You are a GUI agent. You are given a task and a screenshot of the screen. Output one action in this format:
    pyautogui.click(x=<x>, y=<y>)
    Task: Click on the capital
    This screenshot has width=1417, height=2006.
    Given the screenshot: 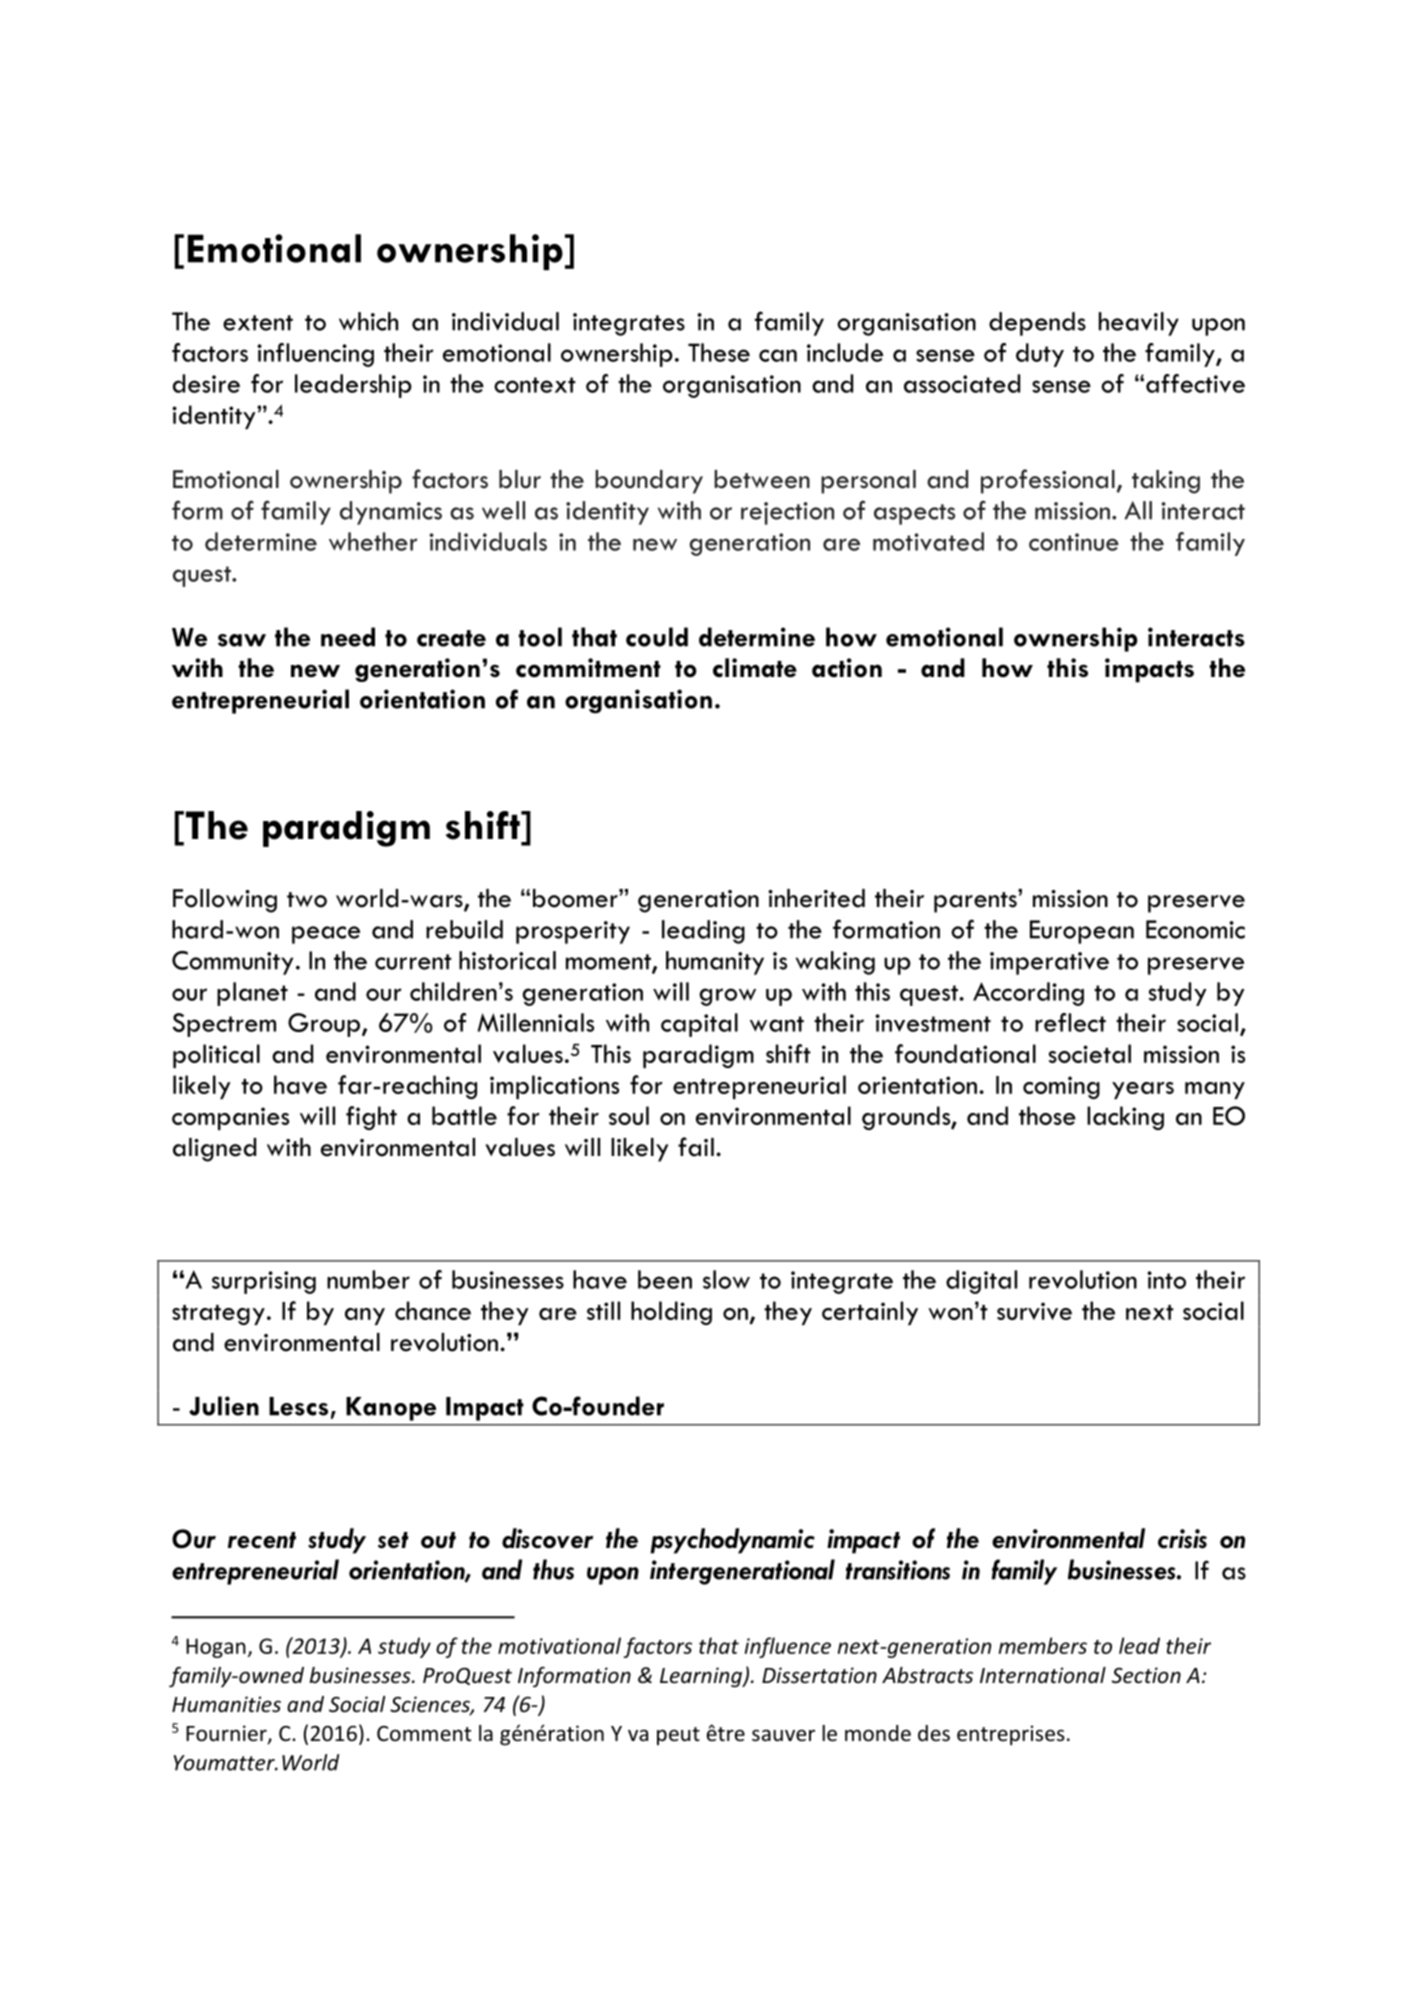 What is the action you would take?
    pyautogui.click(x=699, y=1025)
